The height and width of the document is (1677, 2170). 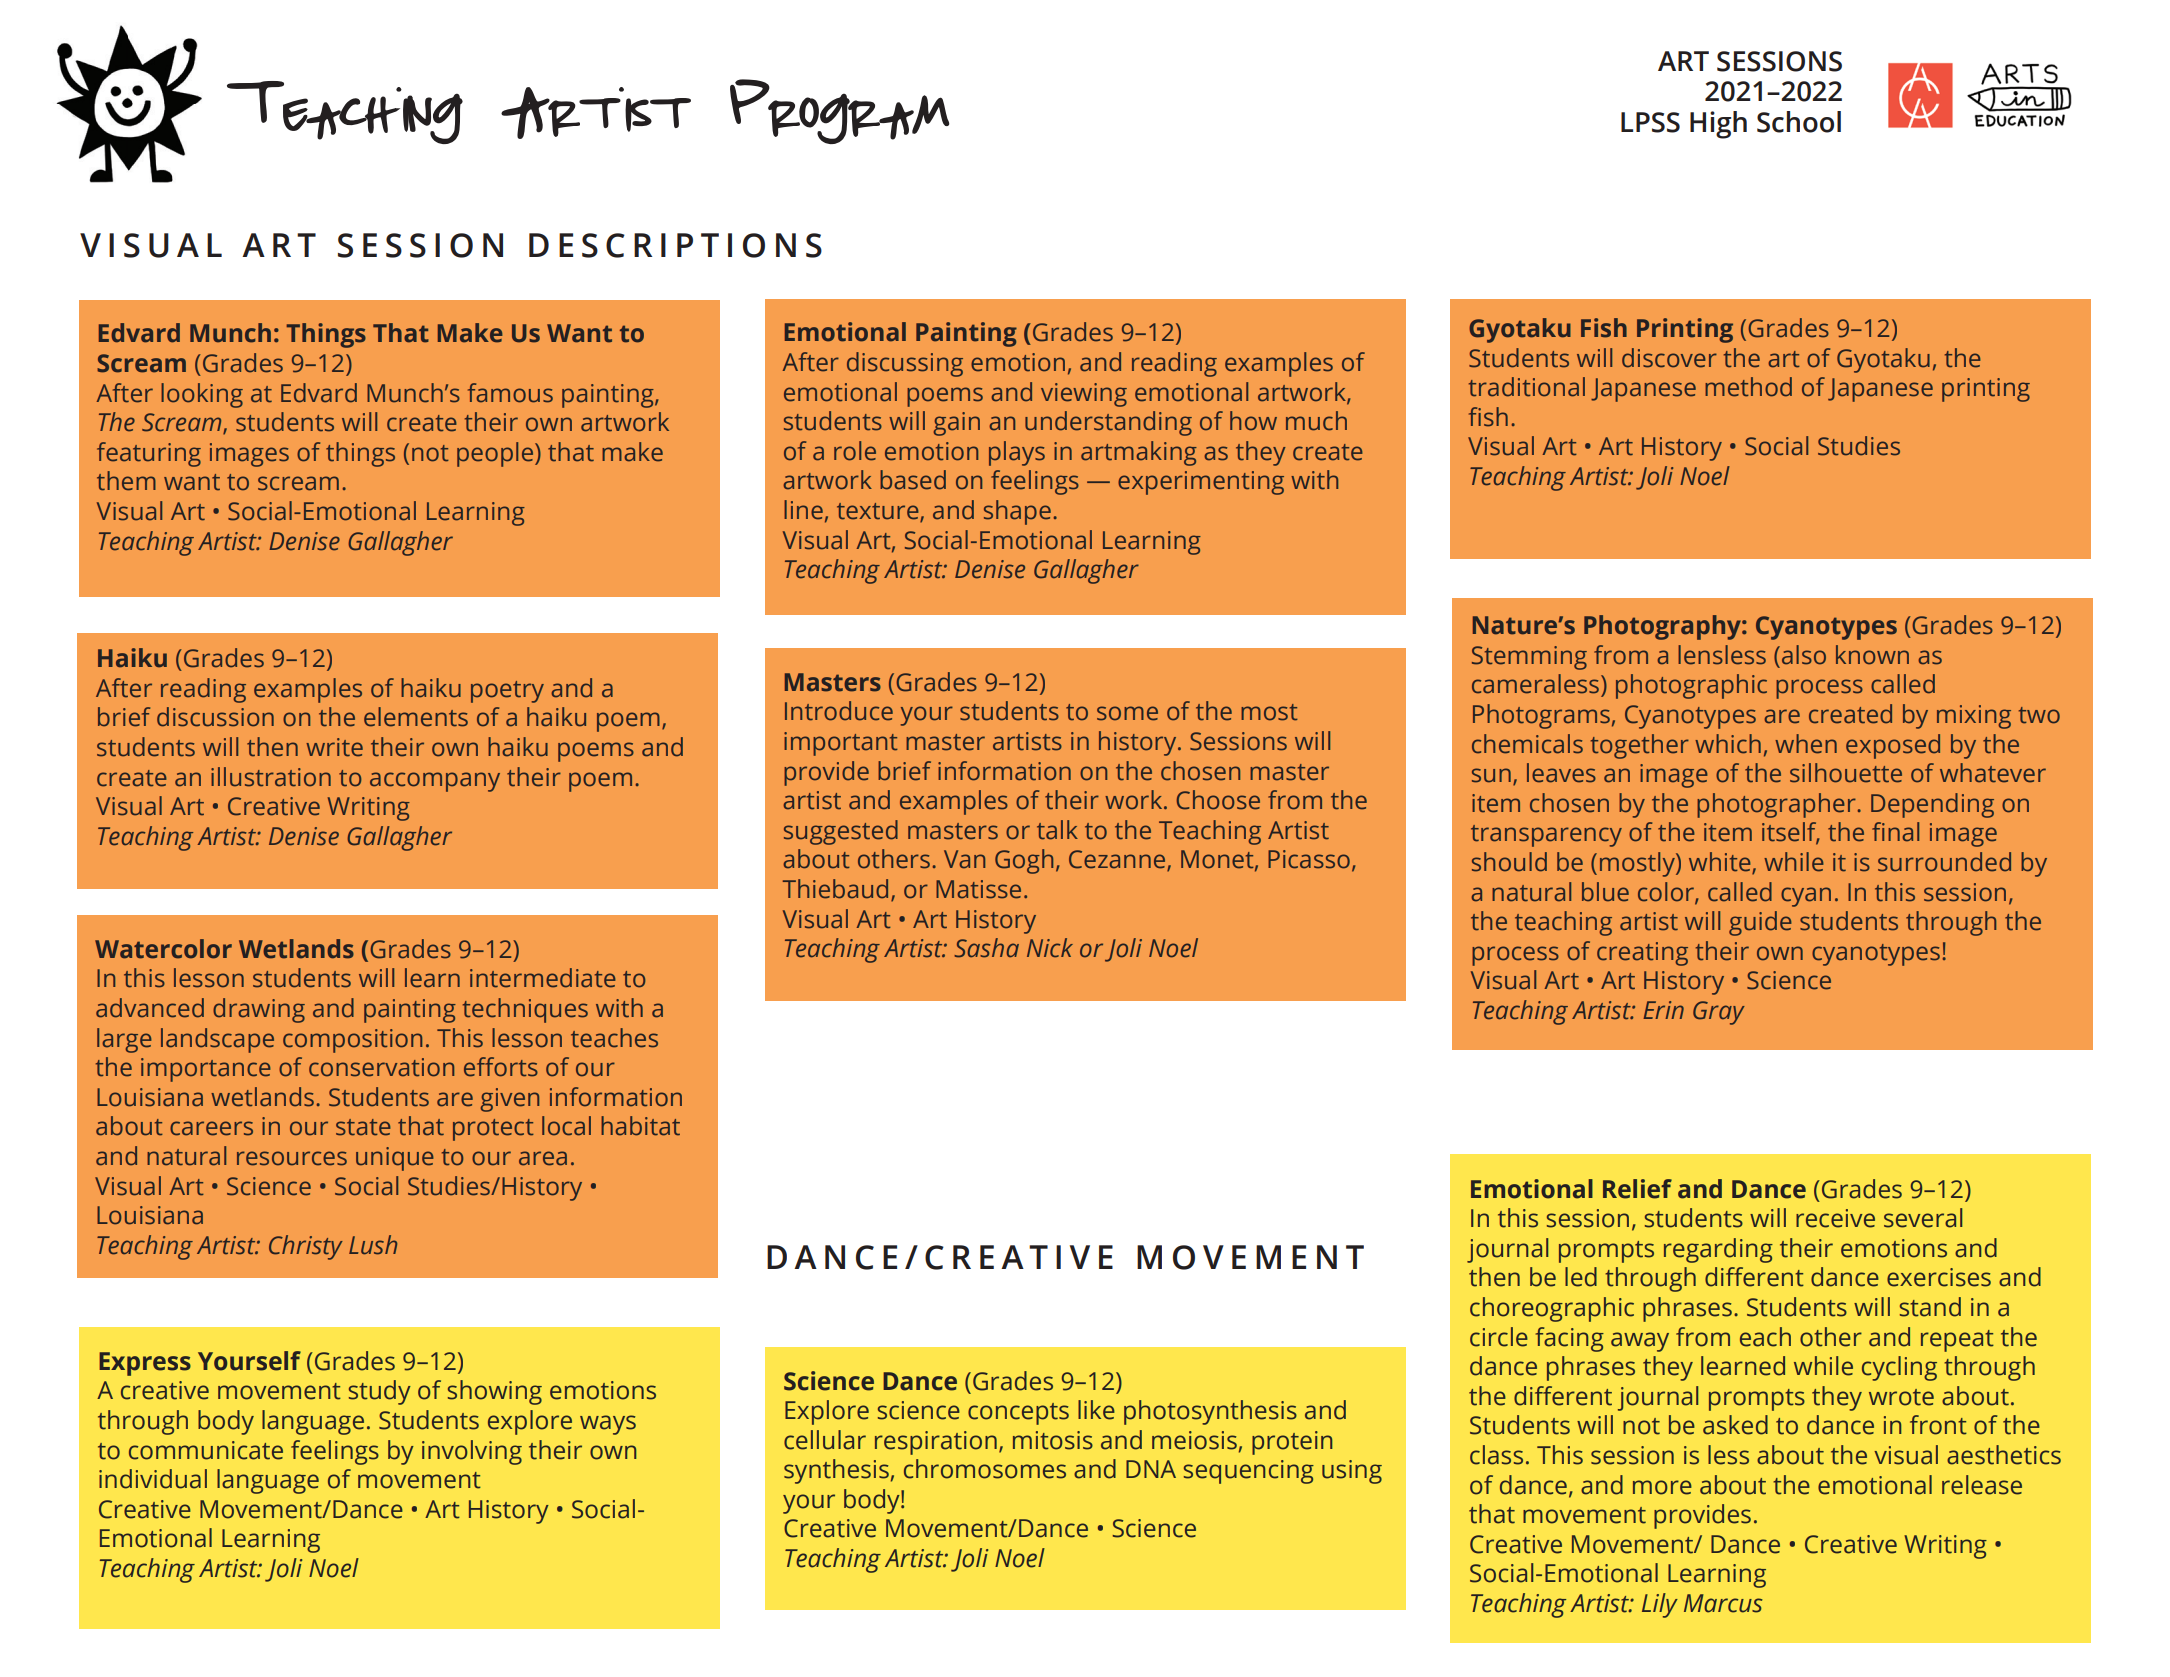 I want to click on Marcus, so click(x=1723, y=1603).
